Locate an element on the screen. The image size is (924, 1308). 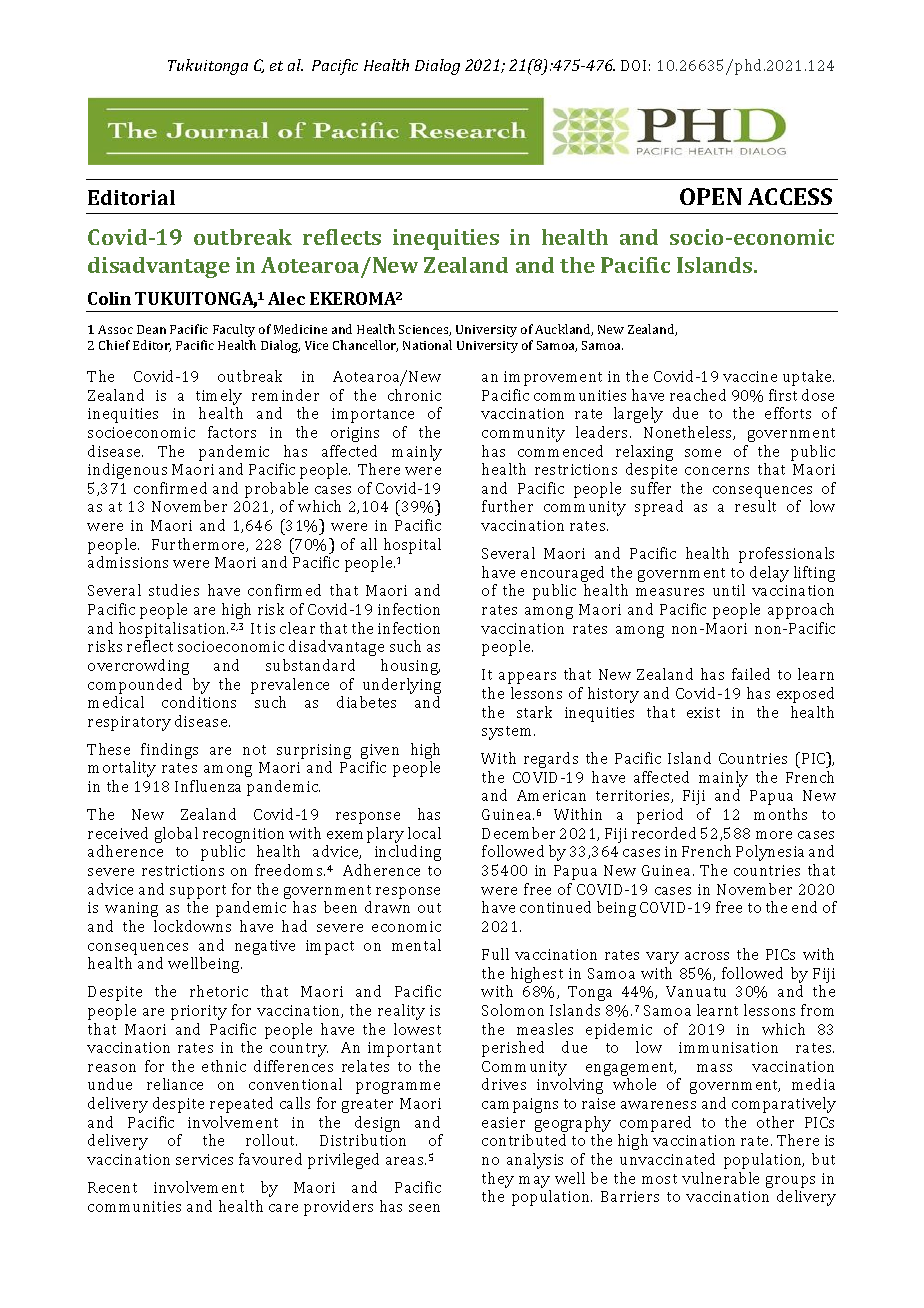
exist is located at coordinates (703, 712).
